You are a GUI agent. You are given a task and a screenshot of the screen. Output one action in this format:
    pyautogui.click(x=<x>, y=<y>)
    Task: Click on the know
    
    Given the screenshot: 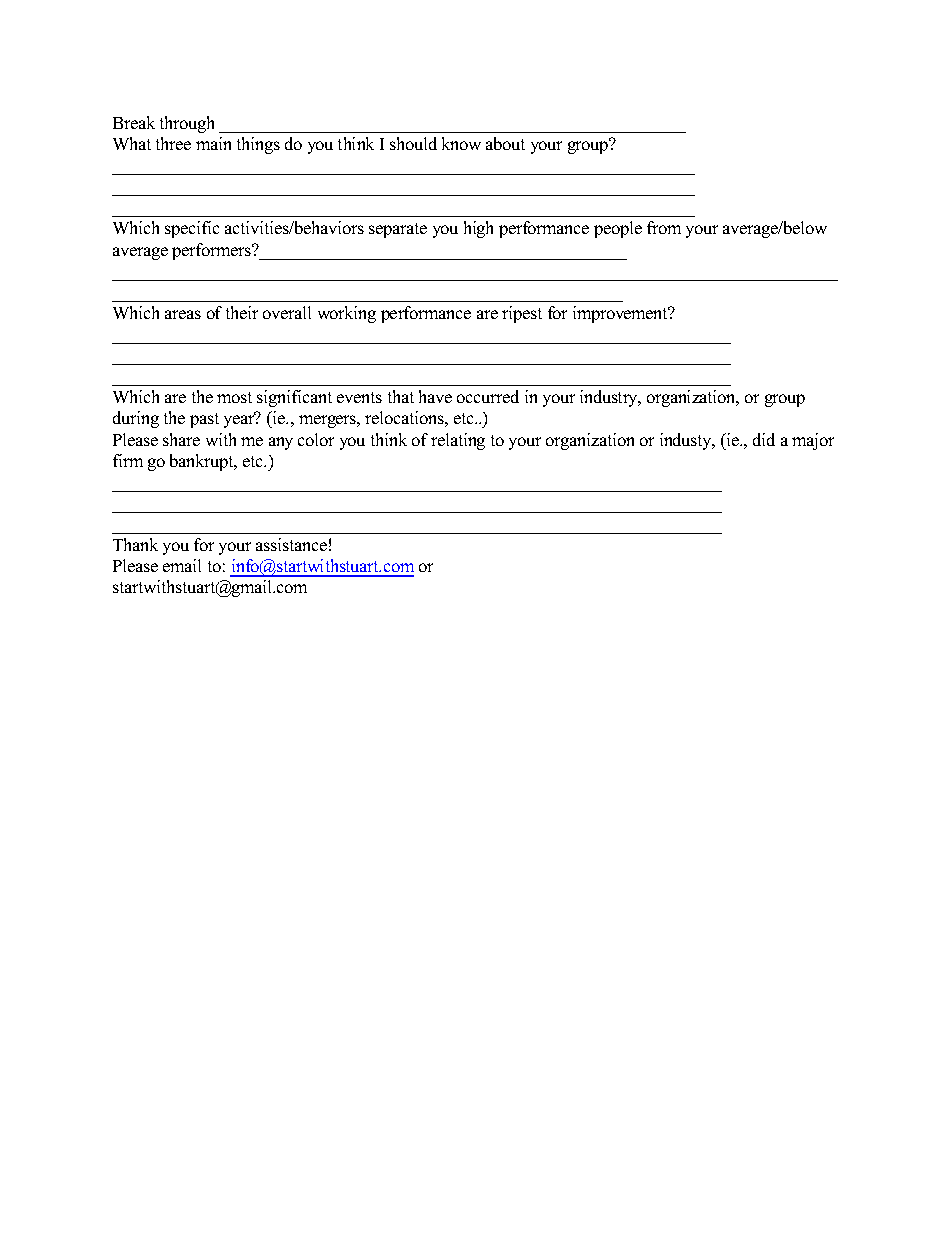 What is the action you would take?
    pyautogui.click(x=461, y=143)
